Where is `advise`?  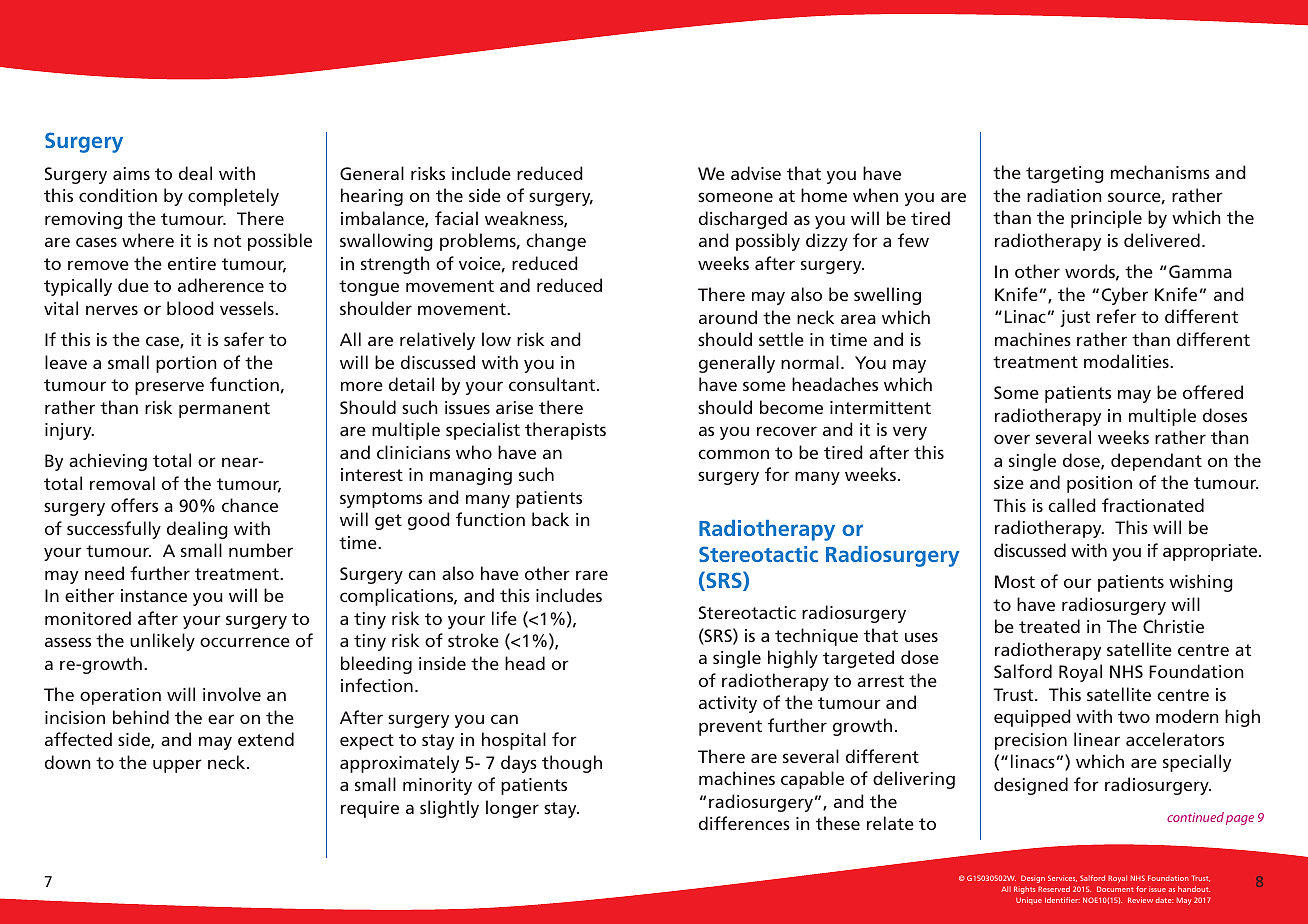 advise is located at coordinates (756, 173).
